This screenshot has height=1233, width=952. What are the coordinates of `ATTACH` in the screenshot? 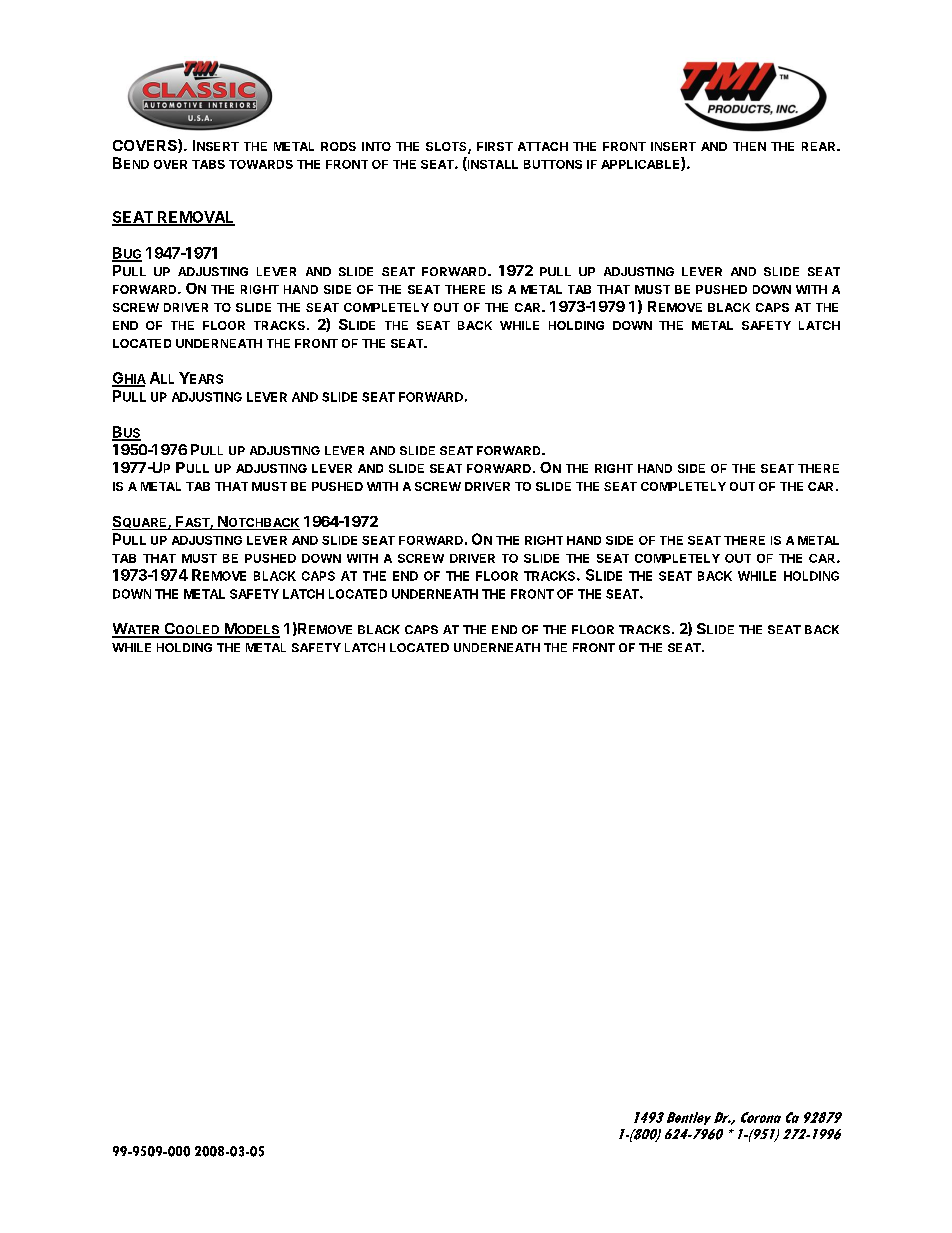 It's located at (543, 146).
